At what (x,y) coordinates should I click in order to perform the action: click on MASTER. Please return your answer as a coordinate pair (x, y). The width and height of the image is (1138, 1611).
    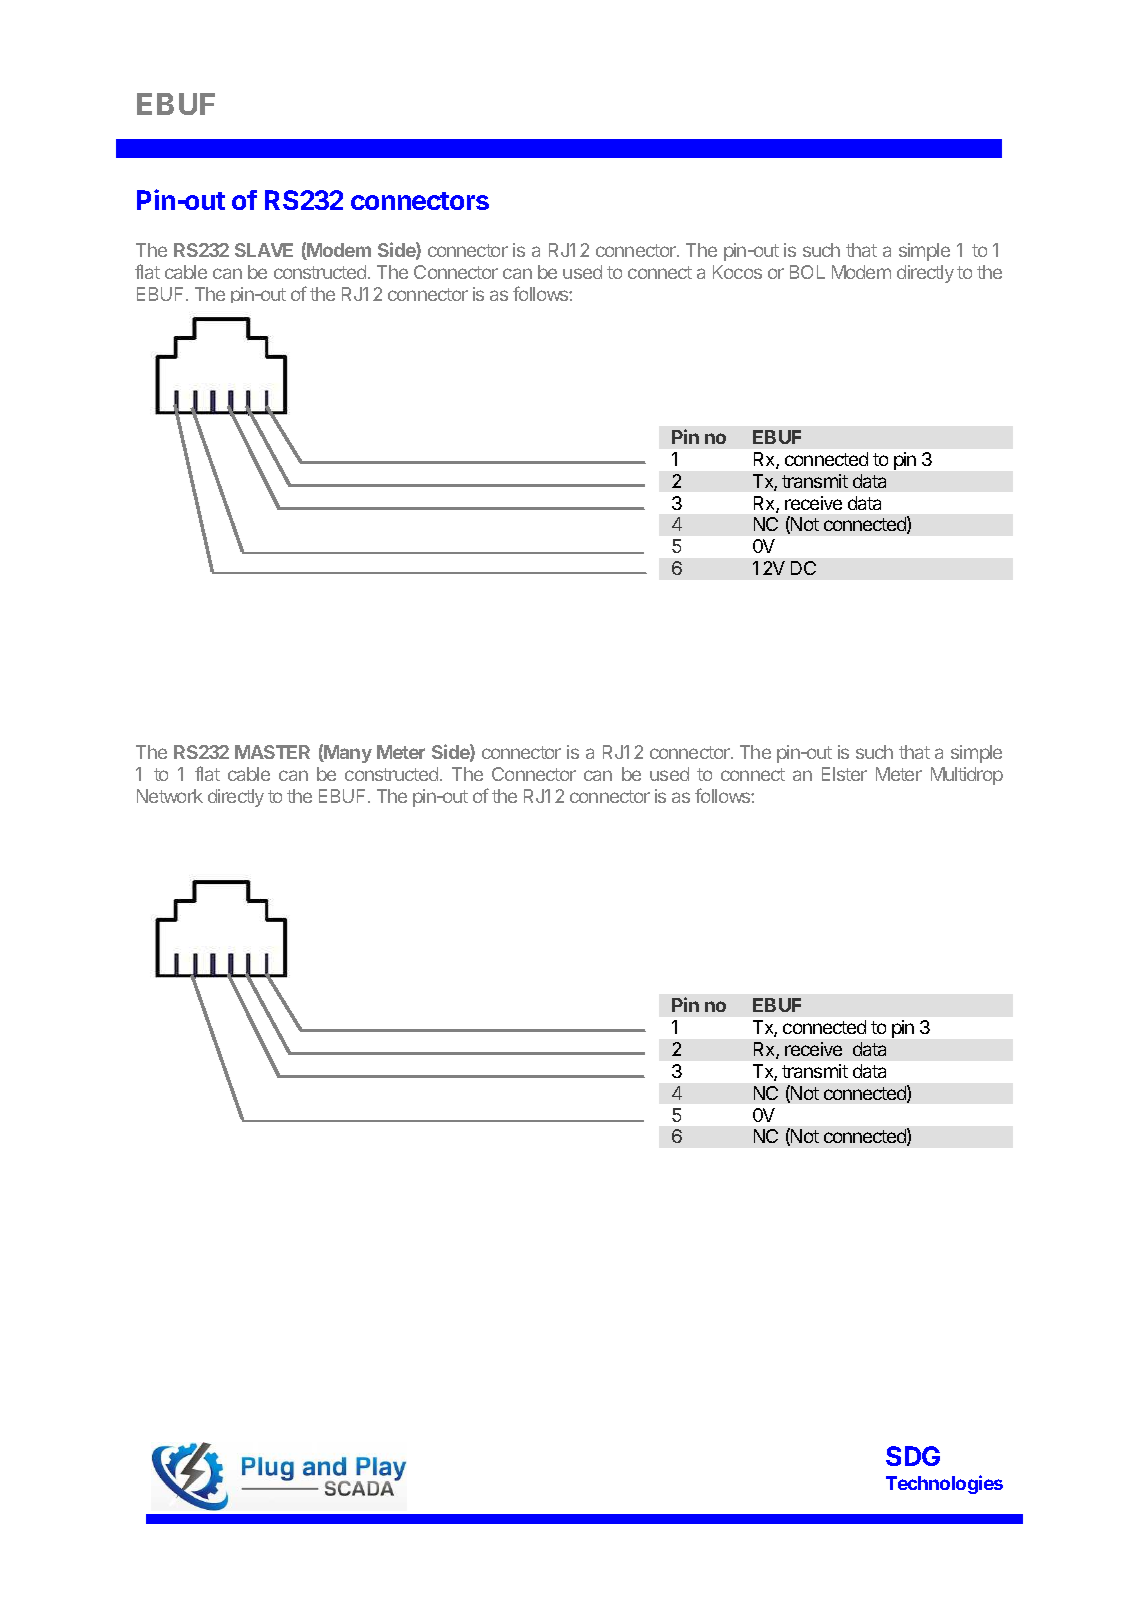
    Looking at the image, I should click on (272, 752).
